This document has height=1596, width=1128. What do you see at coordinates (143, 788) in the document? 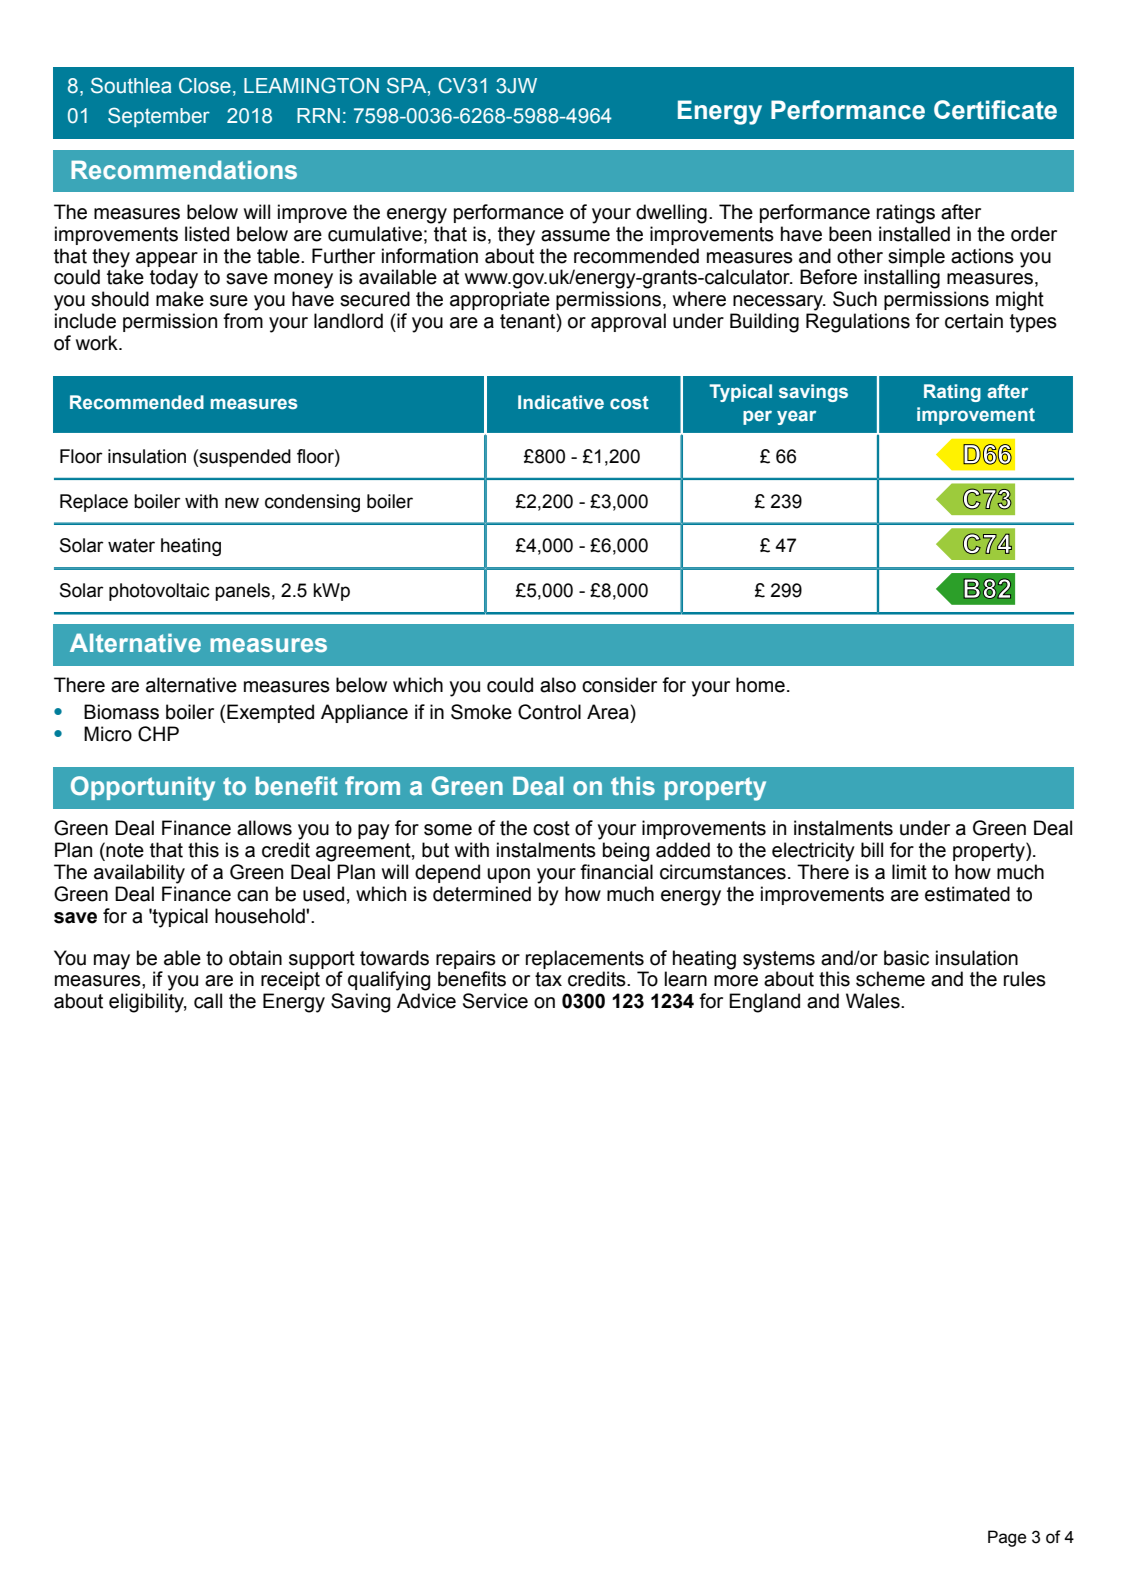
I see `Opportunity` at bounding box center [143, 788].
